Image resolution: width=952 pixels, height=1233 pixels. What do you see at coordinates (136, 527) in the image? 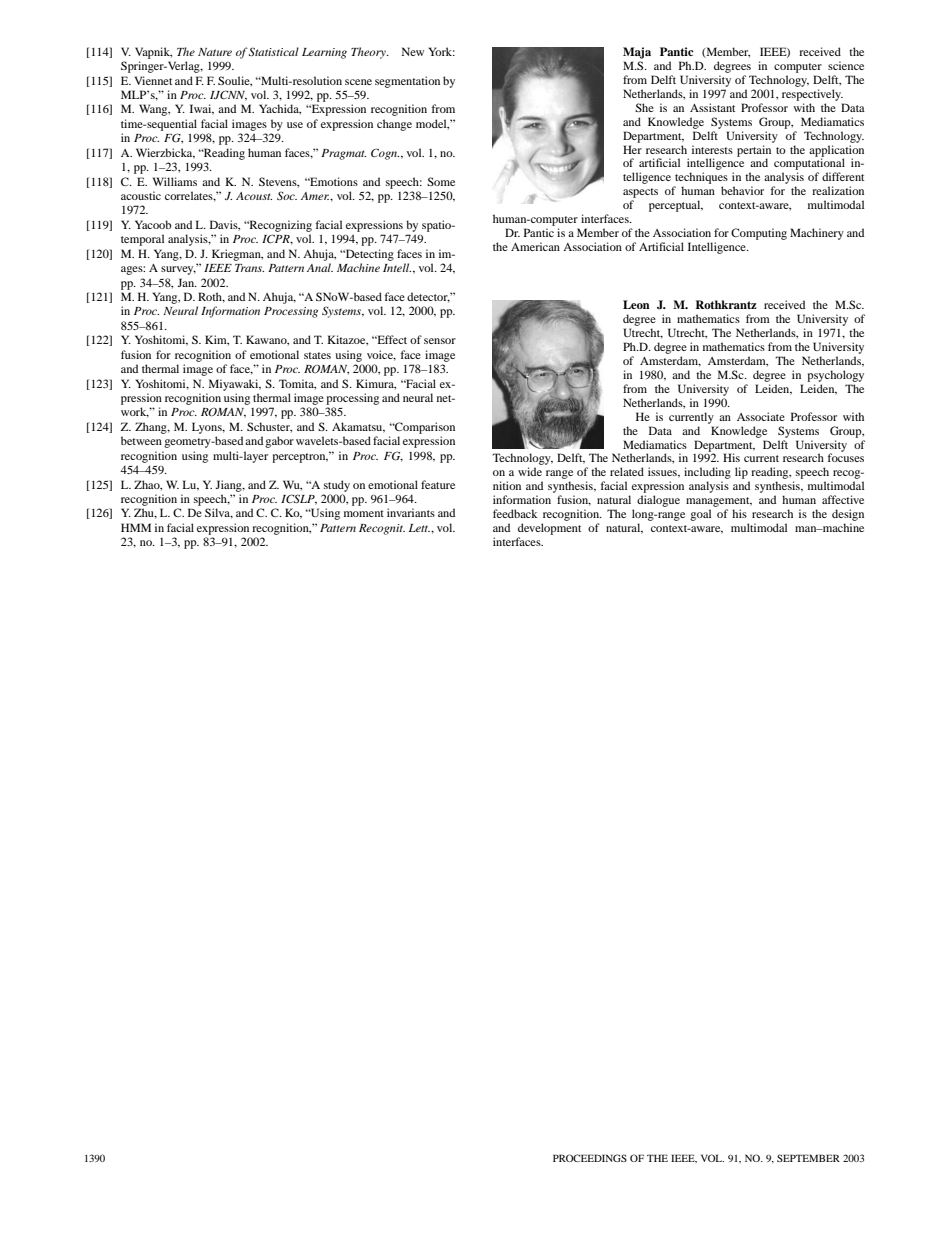
I see `HMM` at bounding box center [136, 527].
